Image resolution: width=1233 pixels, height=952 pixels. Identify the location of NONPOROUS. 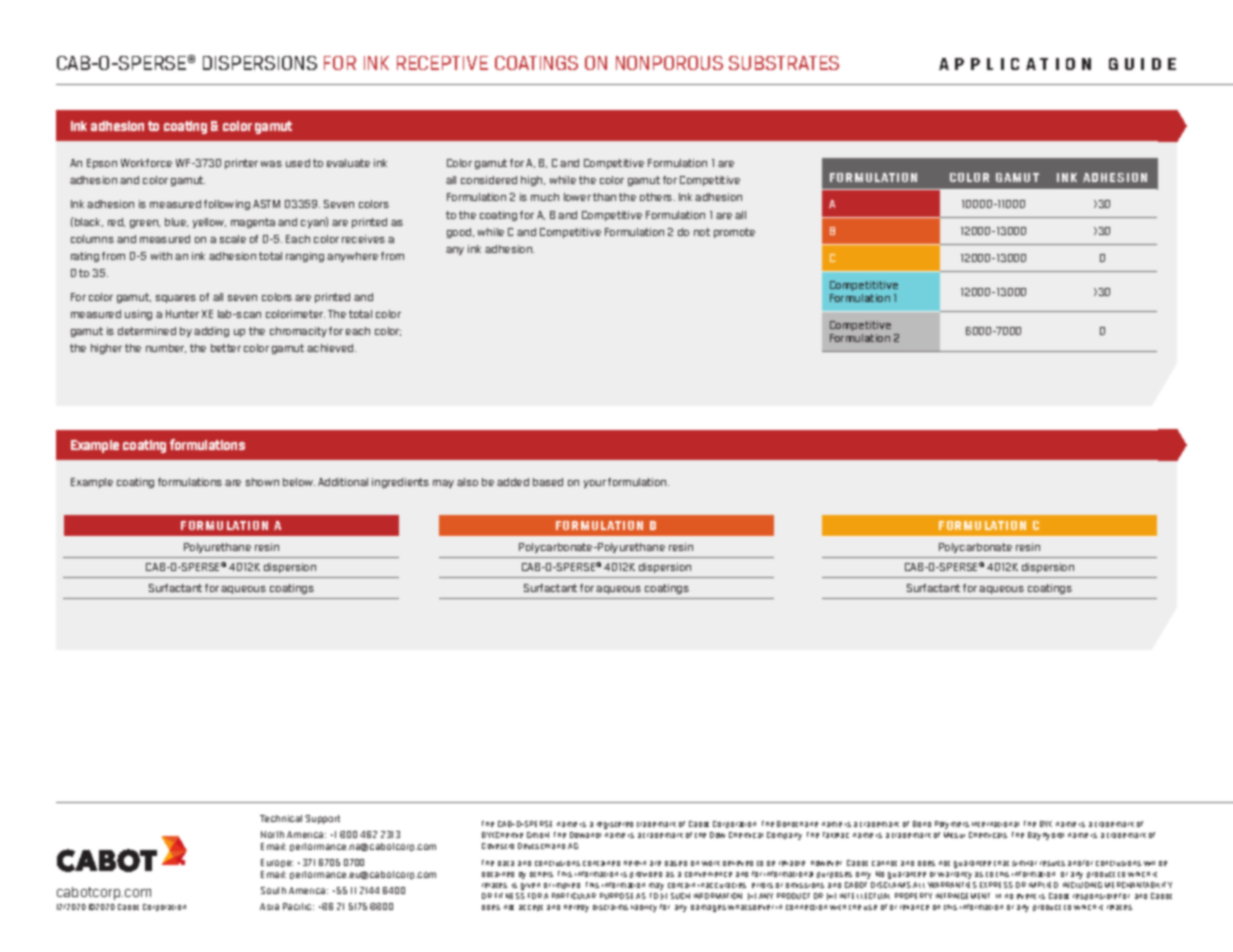
(669, 63).
